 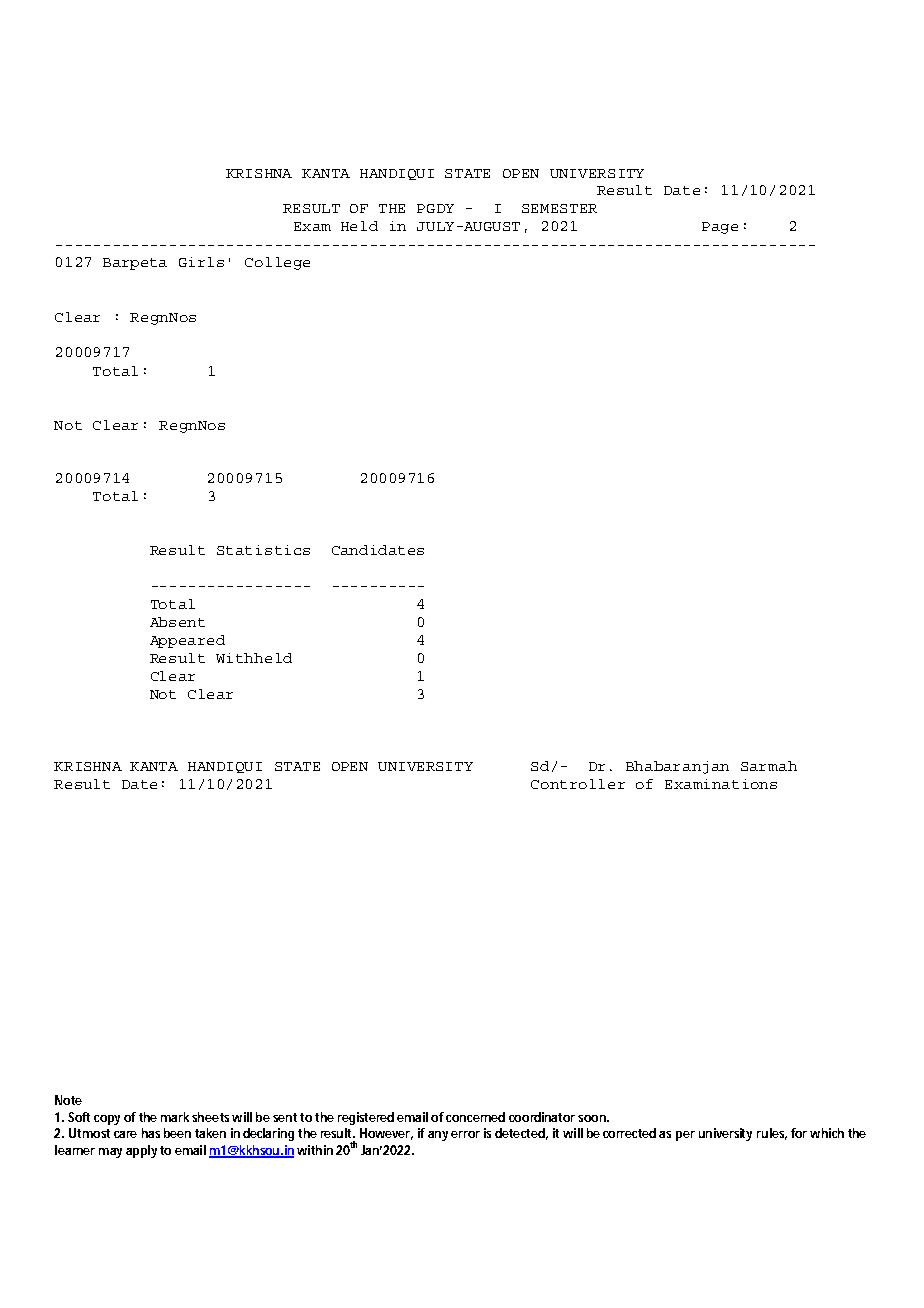 What do you see at coordinates (720, 228) in the screenshot?
I see `Page` at bounding box center [720, 228].
